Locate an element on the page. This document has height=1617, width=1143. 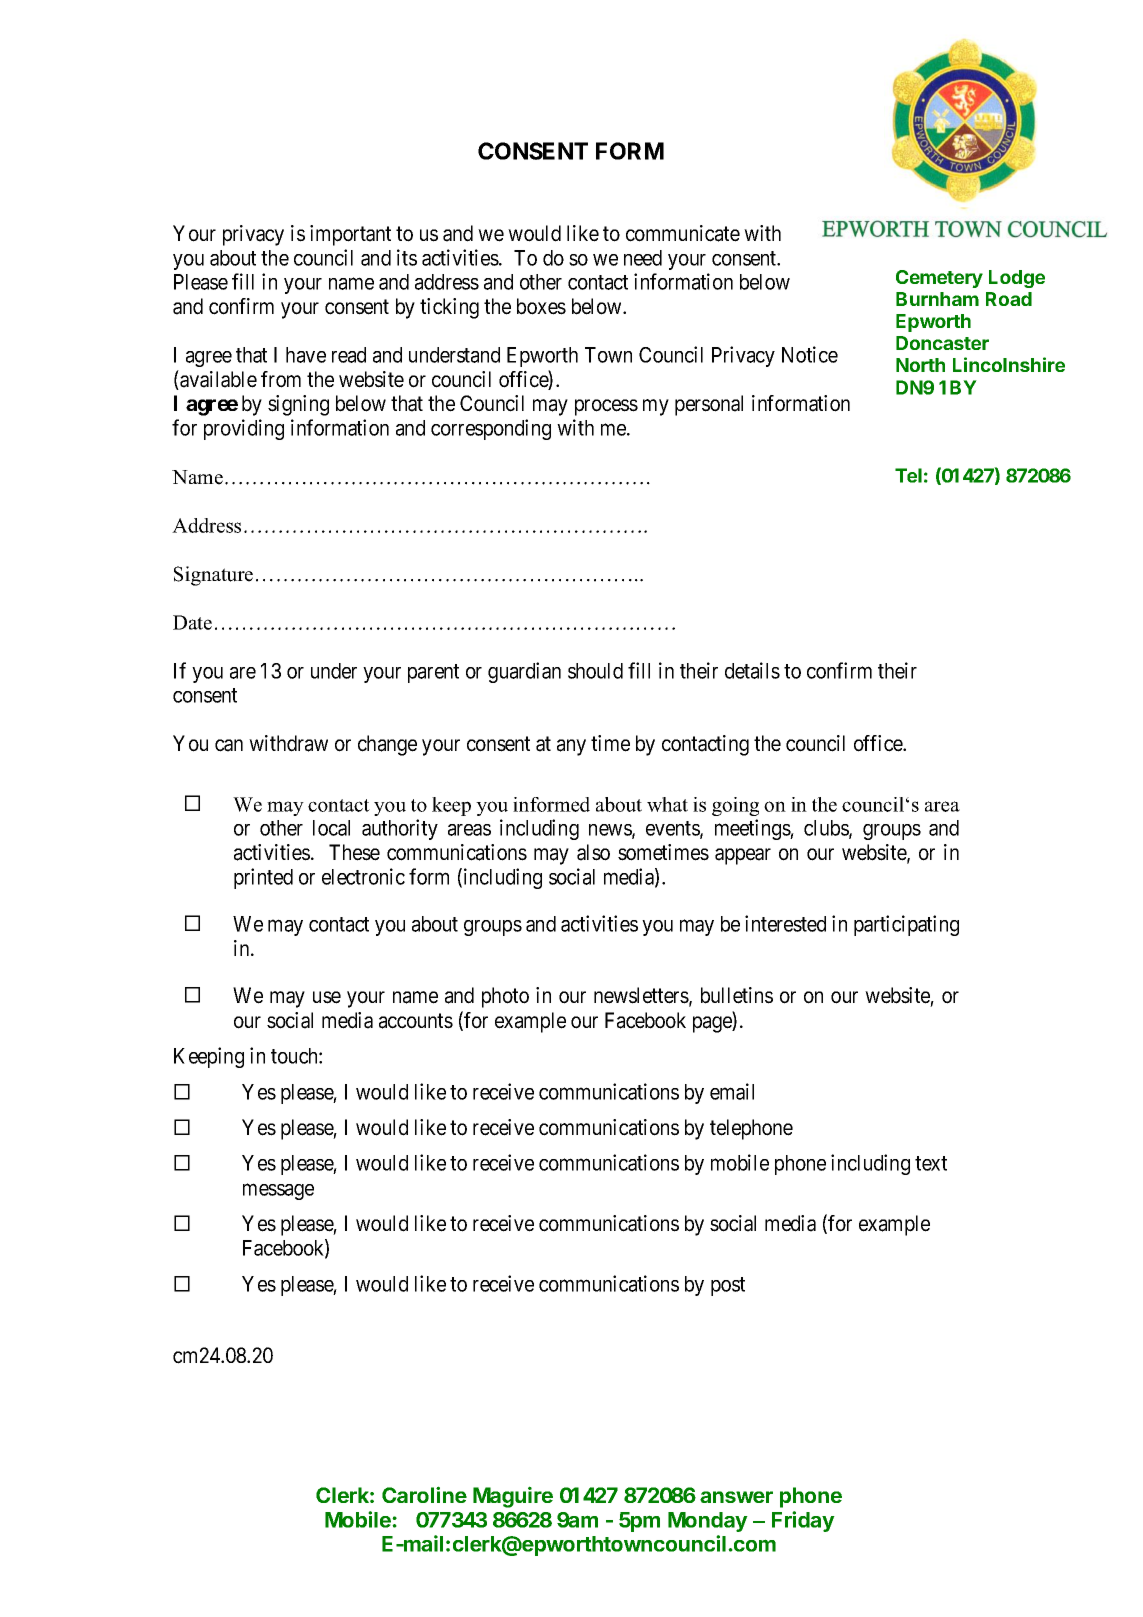
important is located at coordinates (350, 235).
